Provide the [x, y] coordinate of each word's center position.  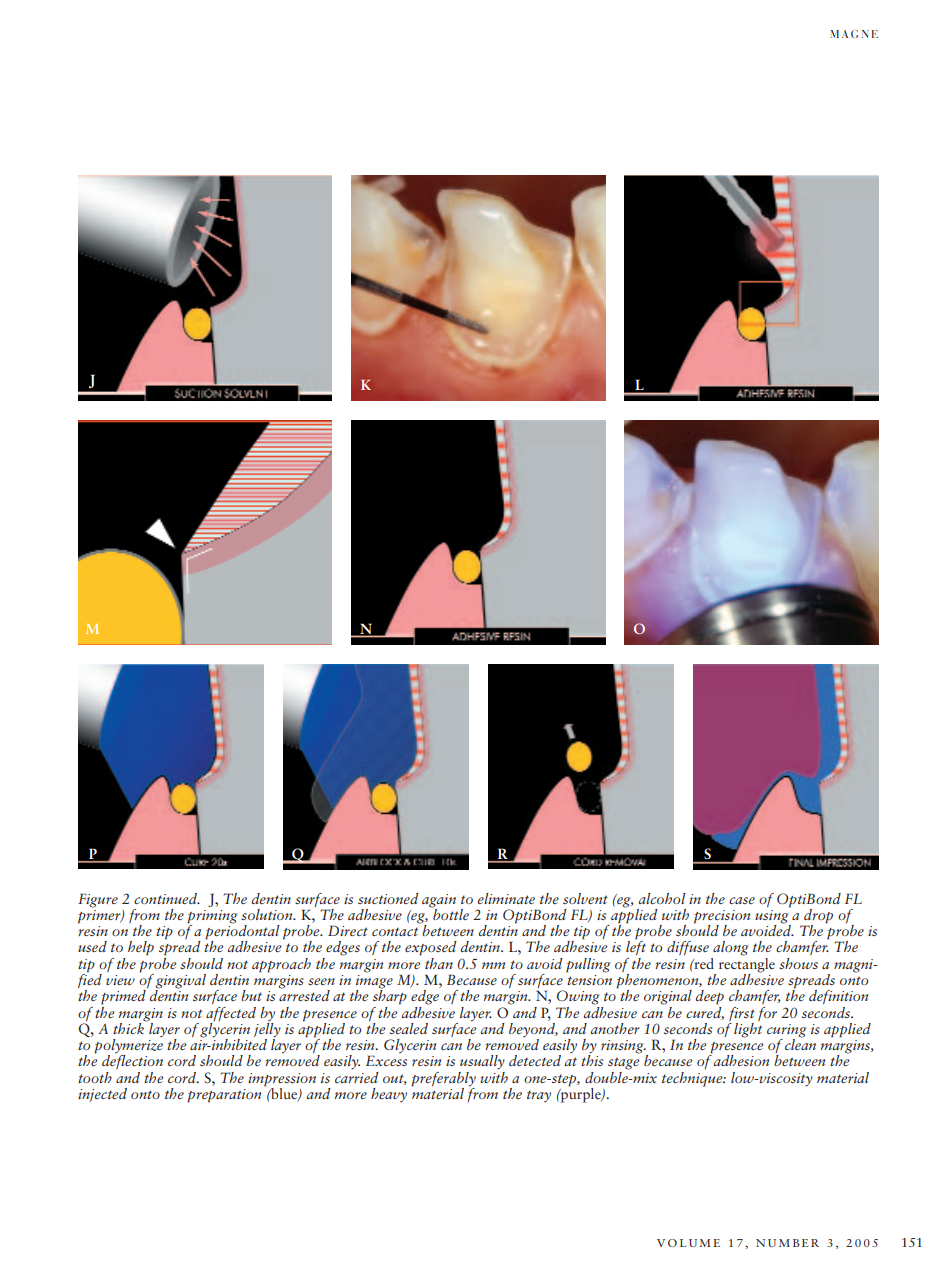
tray [539, 1096]
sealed [409, 1028]
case [742, 900]
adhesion [741, 1060]
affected [231, 1014]
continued [167, 898]
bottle [450, 913]
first [742, 1014]
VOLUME [688, 1243]
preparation [224, 1096]
